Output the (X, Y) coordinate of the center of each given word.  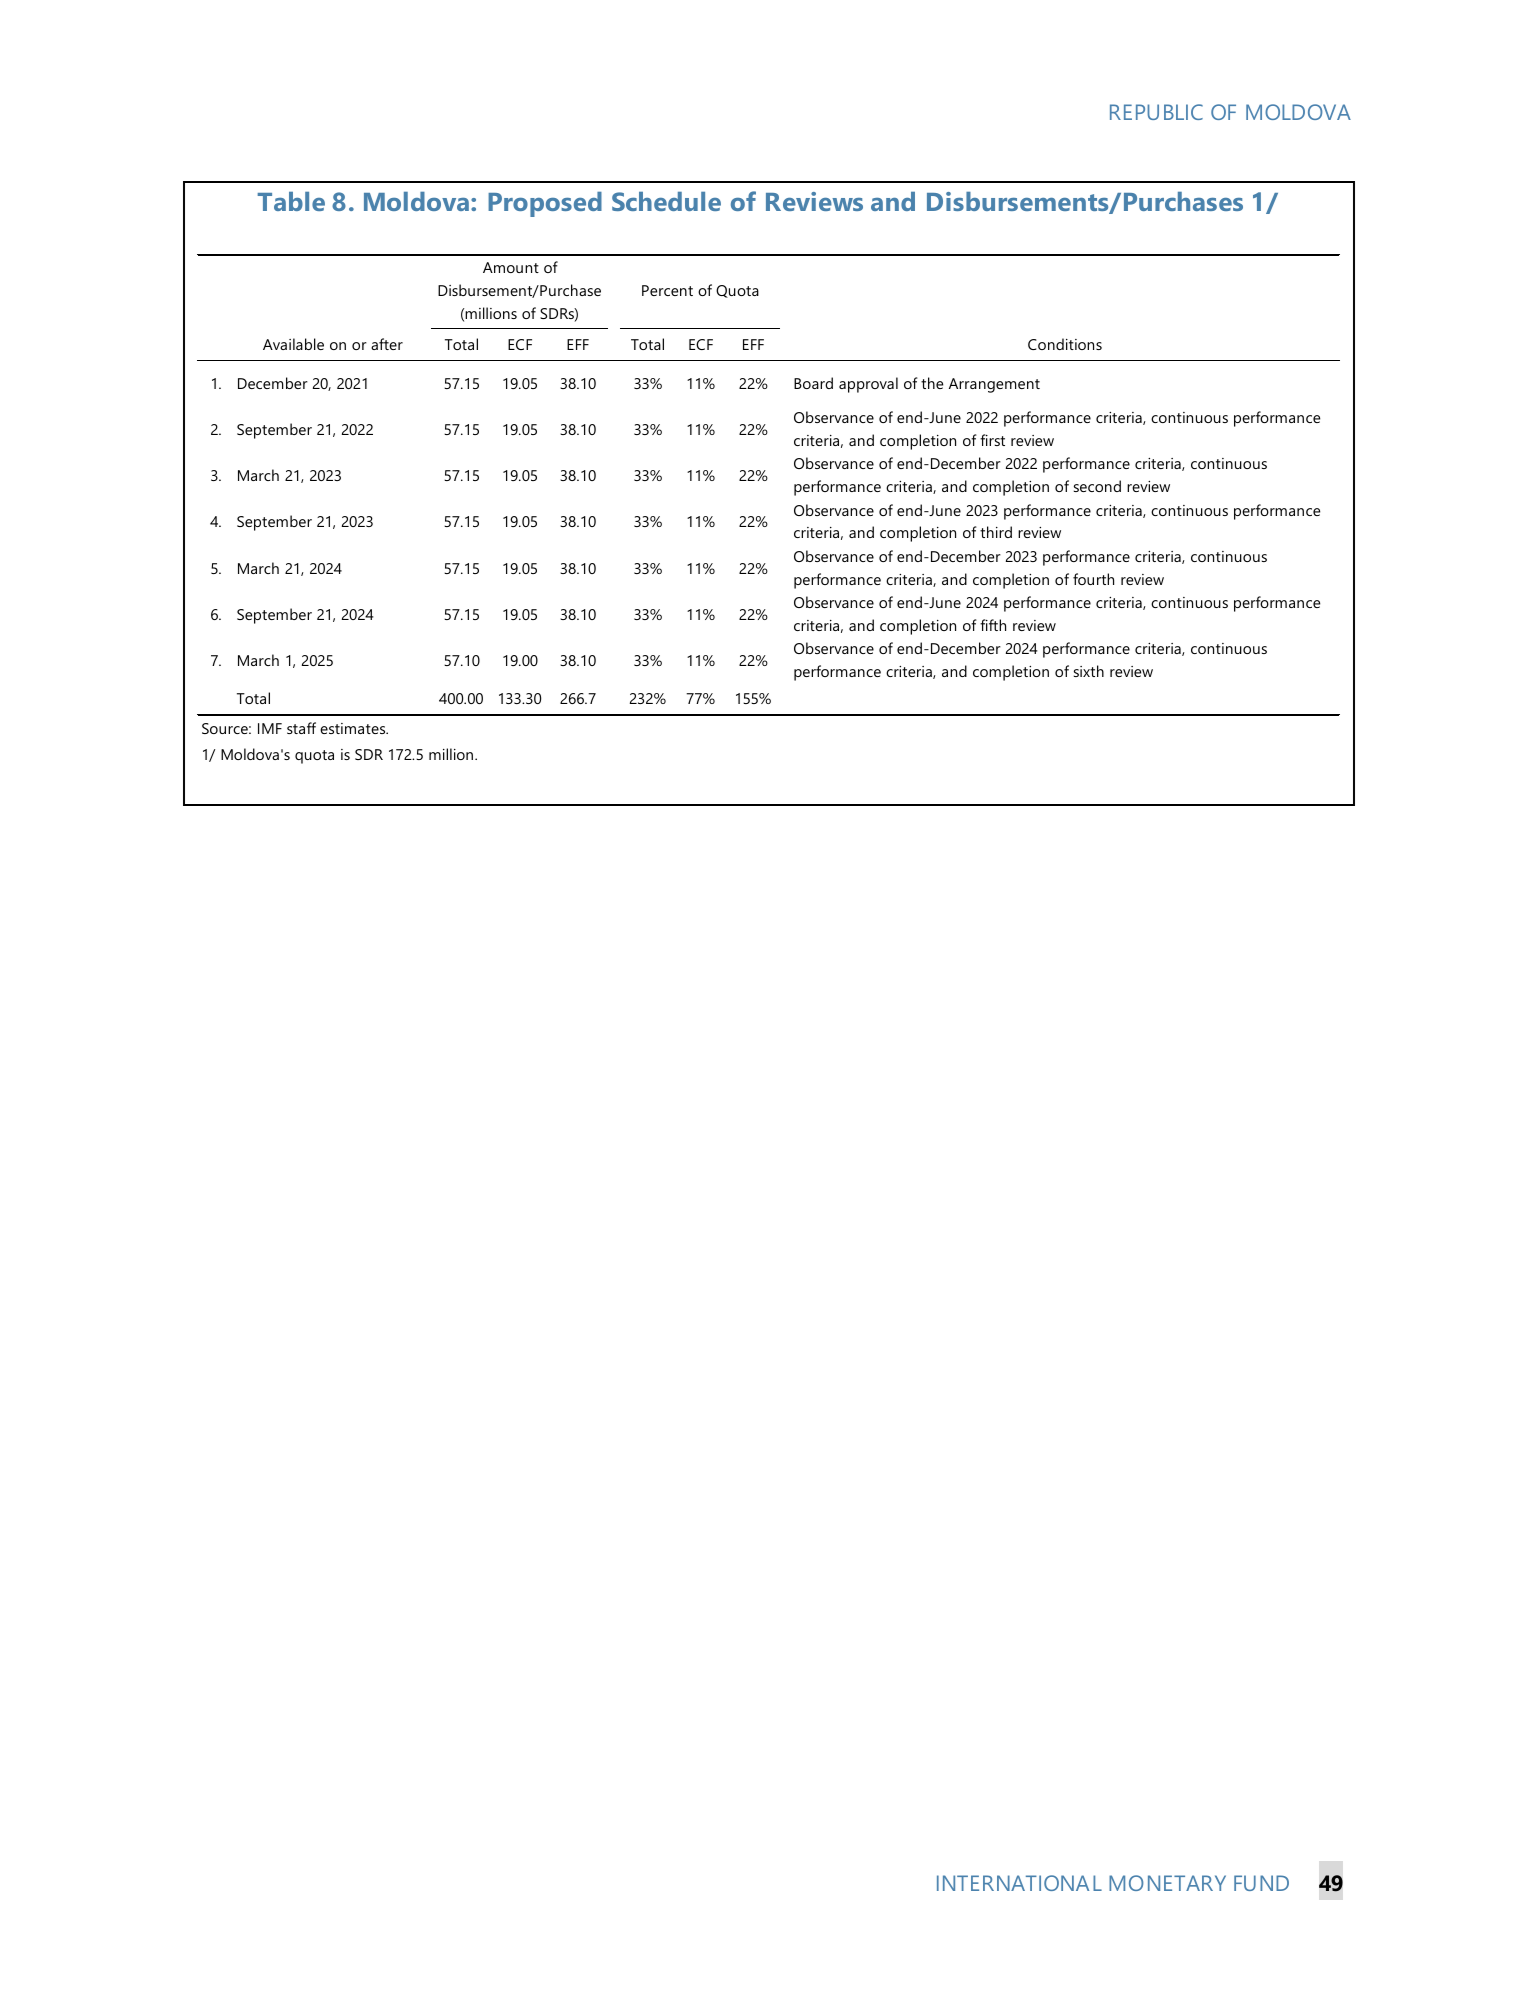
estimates (354, 728)
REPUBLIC (1156, 112)
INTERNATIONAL (1019, 1883)
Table (291, 201)
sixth (1089, 671)
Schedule (666, 201)
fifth (993, 625)
